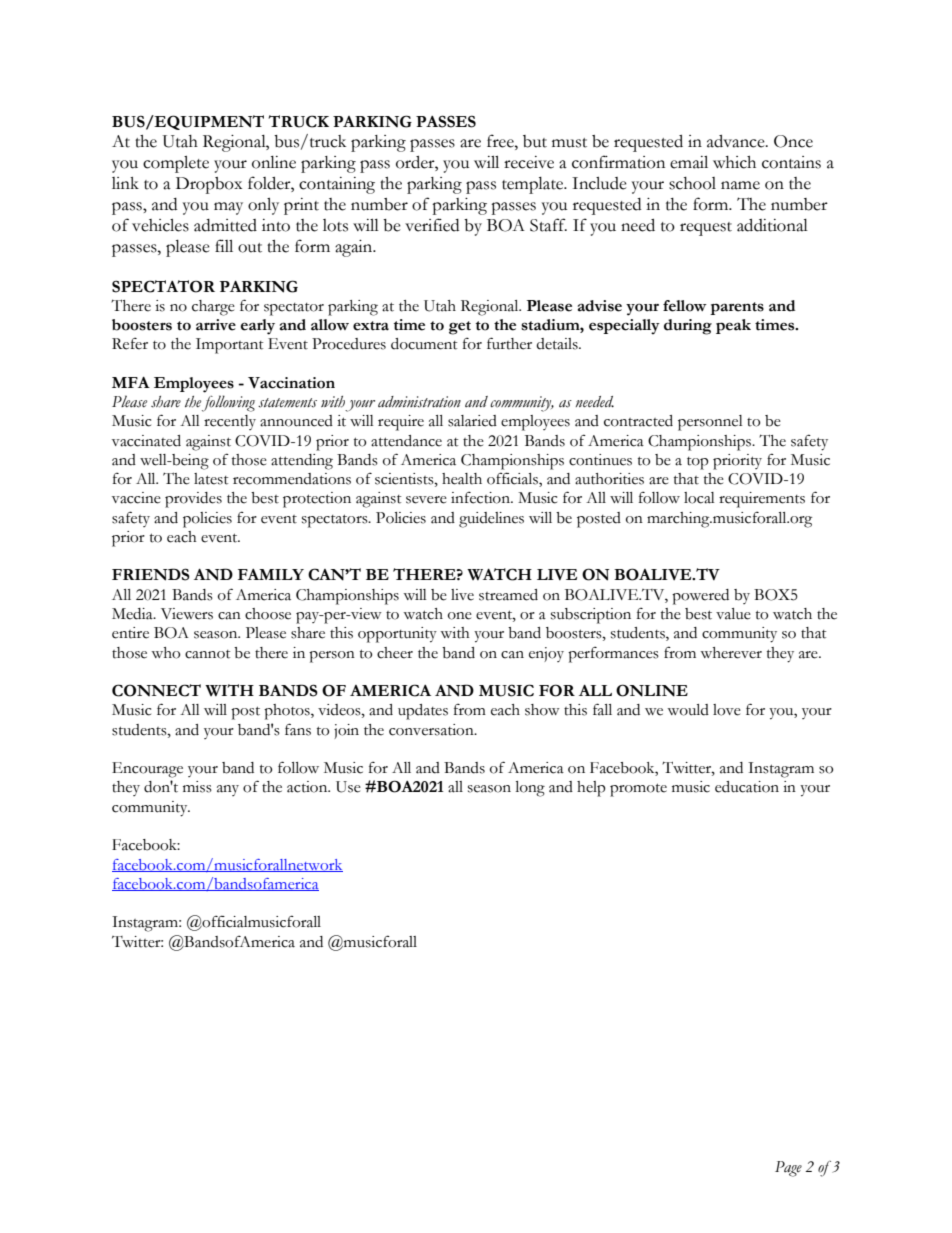 The height and width of the document is (1233, 952). Describe the element at coordinates (529, 162) in the document. I see `receive` at that location.
